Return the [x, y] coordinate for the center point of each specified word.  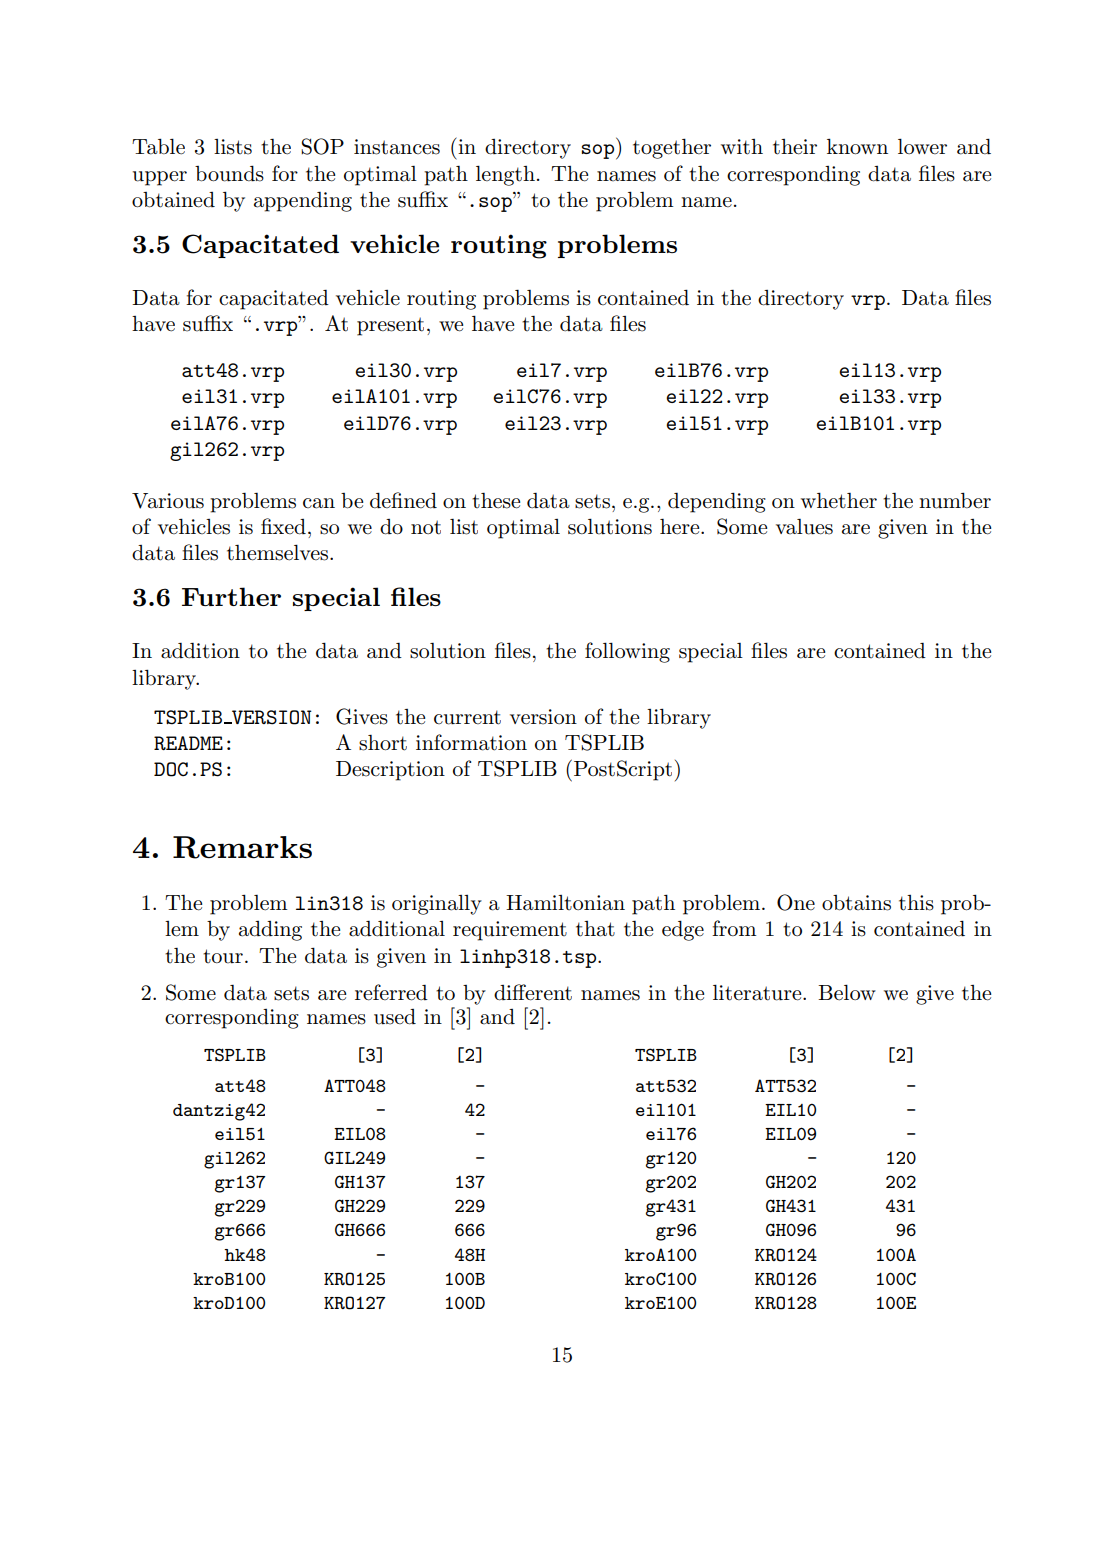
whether [839, 500]
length [505, 175]
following [627, 652]
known [857, 146]
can [319, 503]
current [467, 717]
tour [223, 956]
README [188, 743]
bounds [229, 173]
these [496, 501]
